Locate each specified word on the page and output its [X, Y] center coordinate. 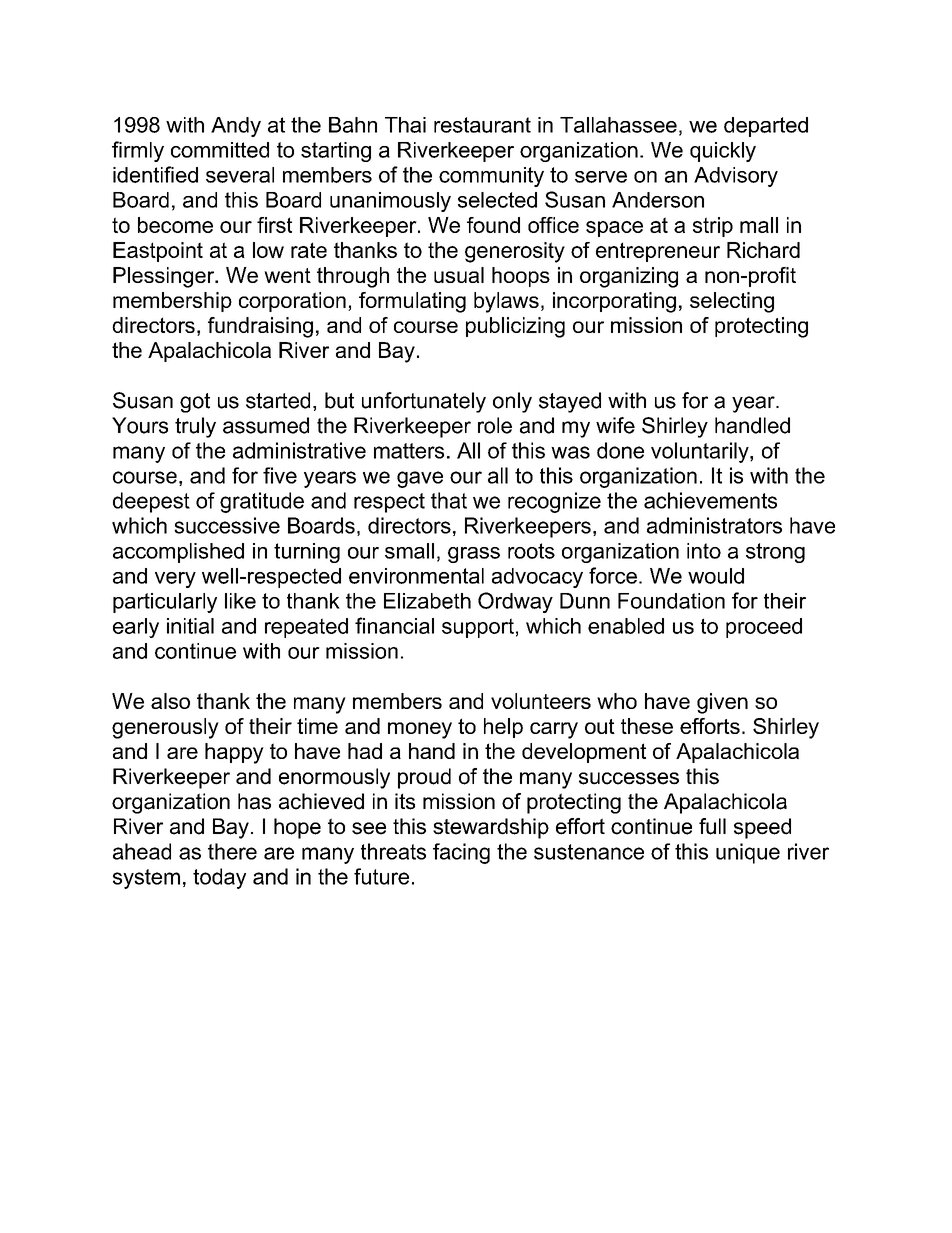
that [449, 500]
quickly [723, 152]
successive [227, 525]
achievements [710, 500]
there [232, 851]
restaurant [482, 125]
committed [220, 150]
